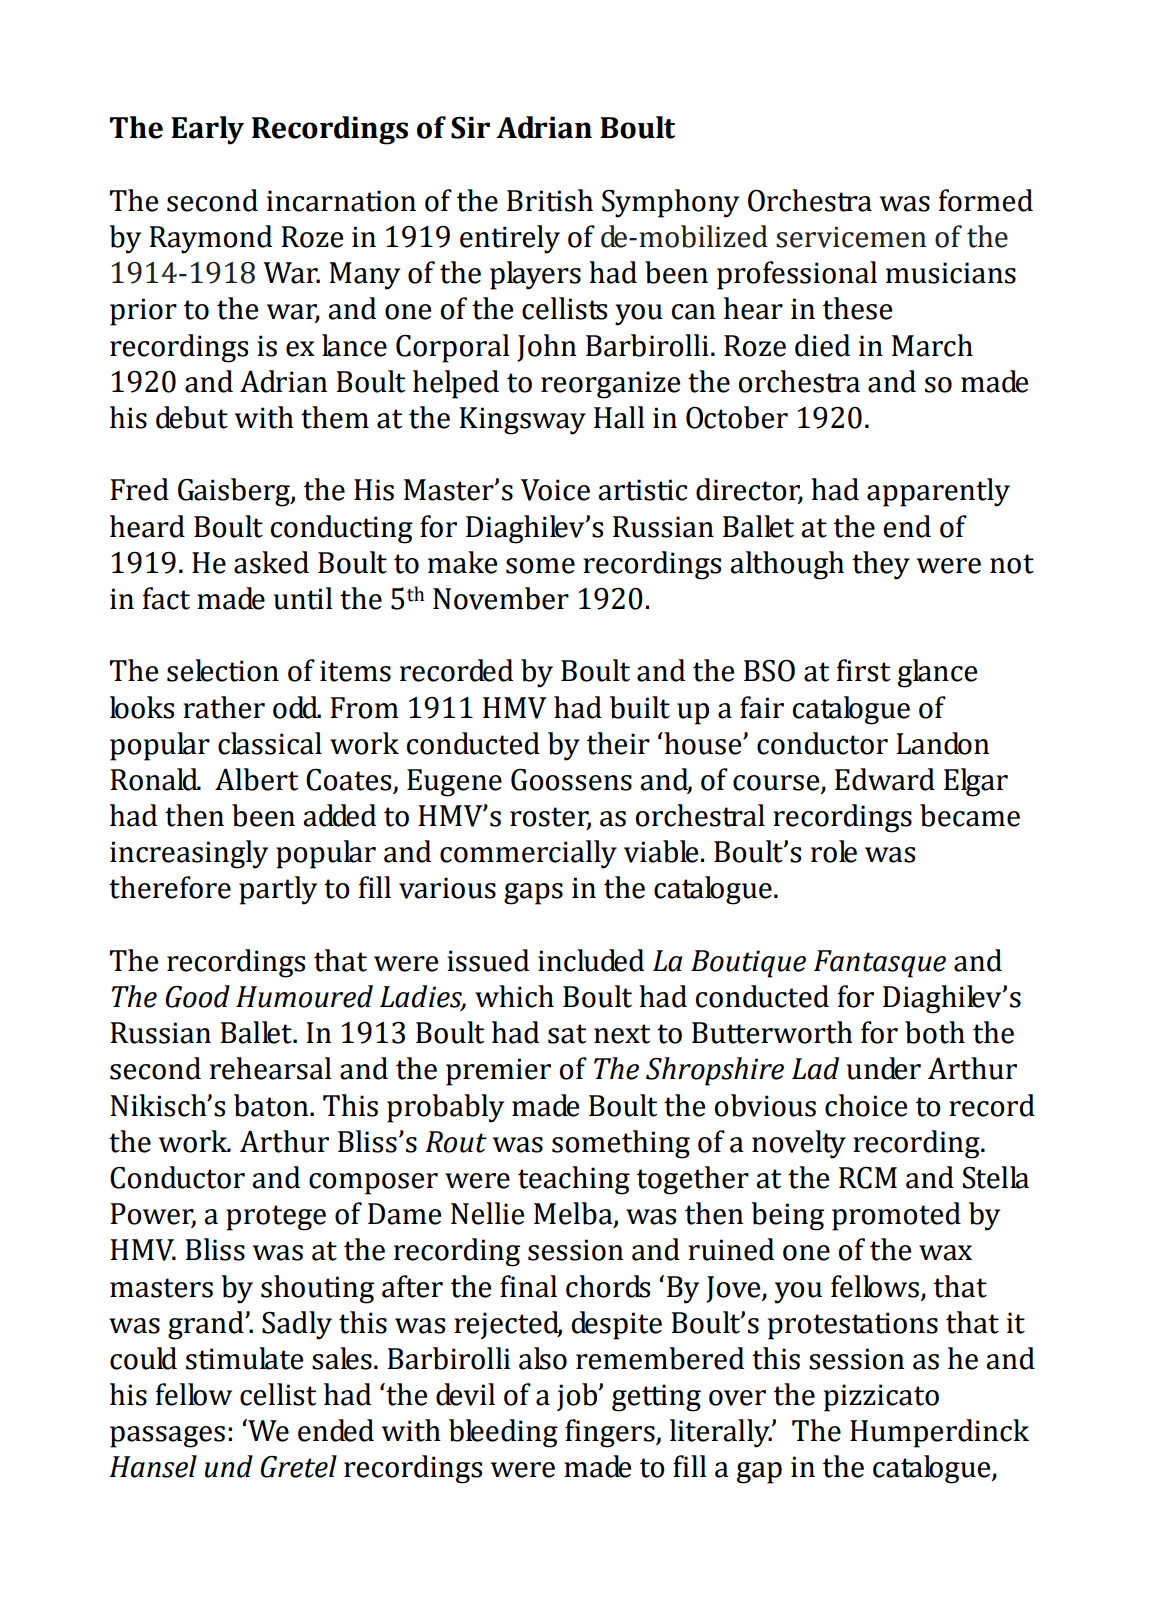  What do you see at coordinates (278, 890) in the image?
I see `partly` at bounding box center [278, 890].
